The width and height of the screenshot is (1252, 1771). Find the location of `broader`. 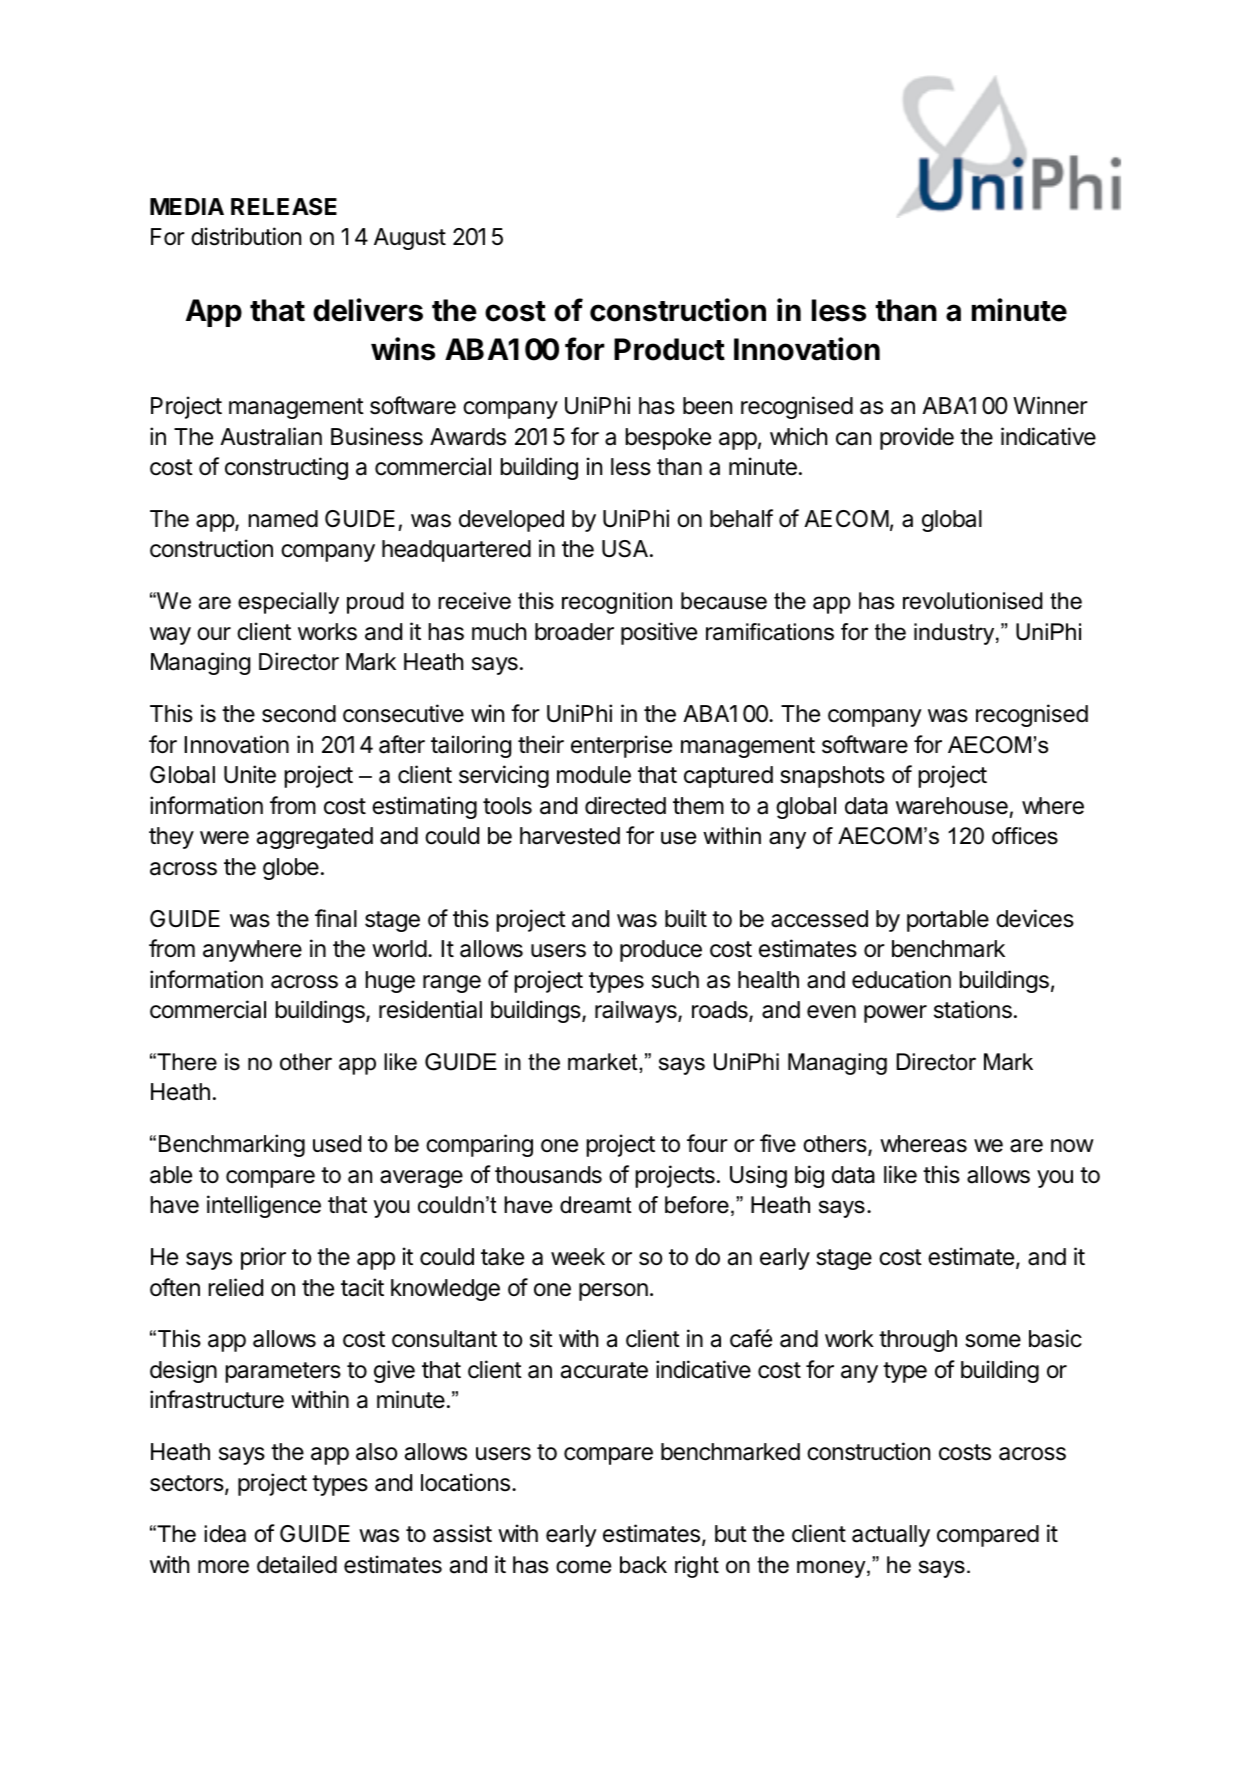

broader is located at coordinates (574, 632).
